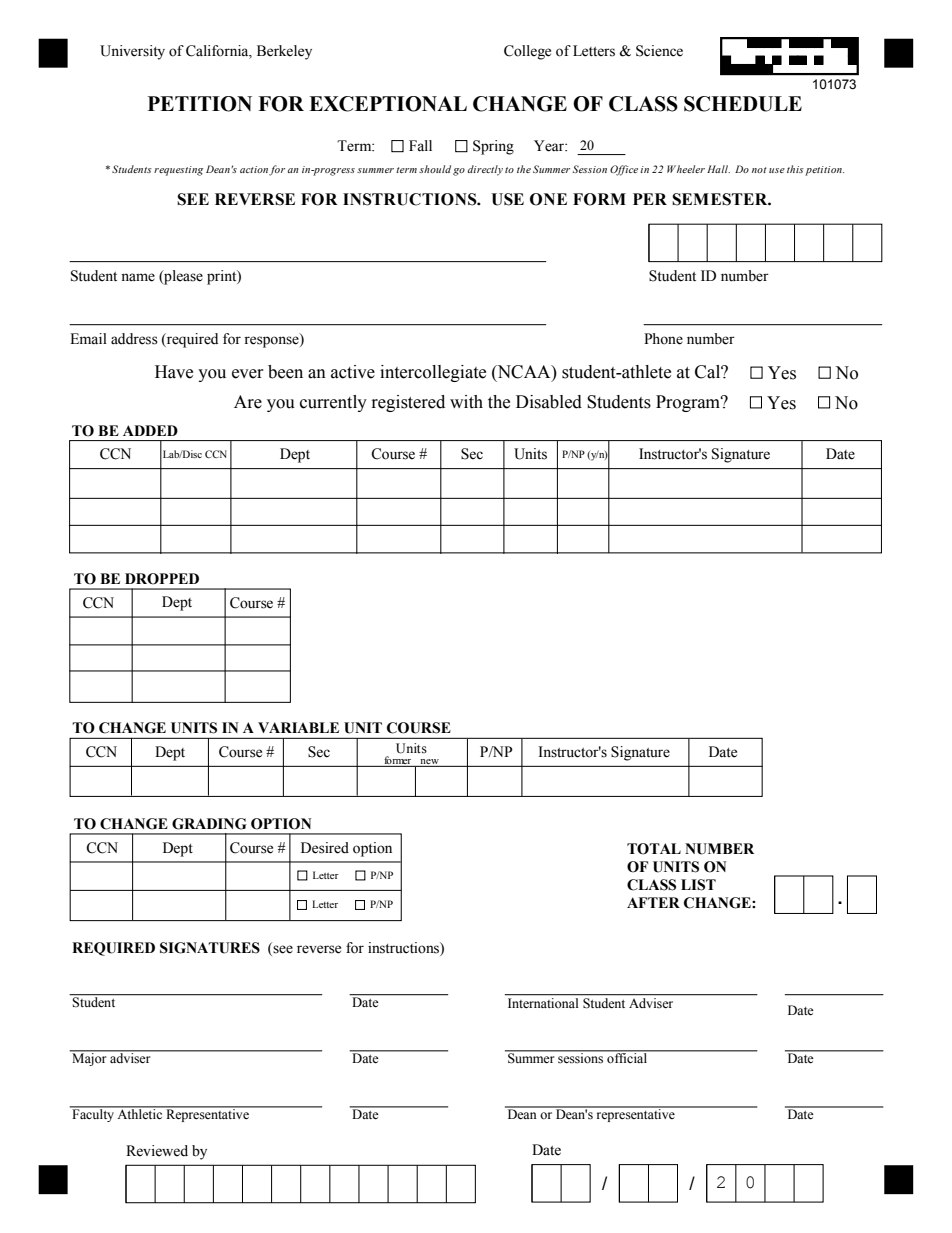 This page has height=1233, width=952. I want to click on Athletic, so click(140, 1113).
